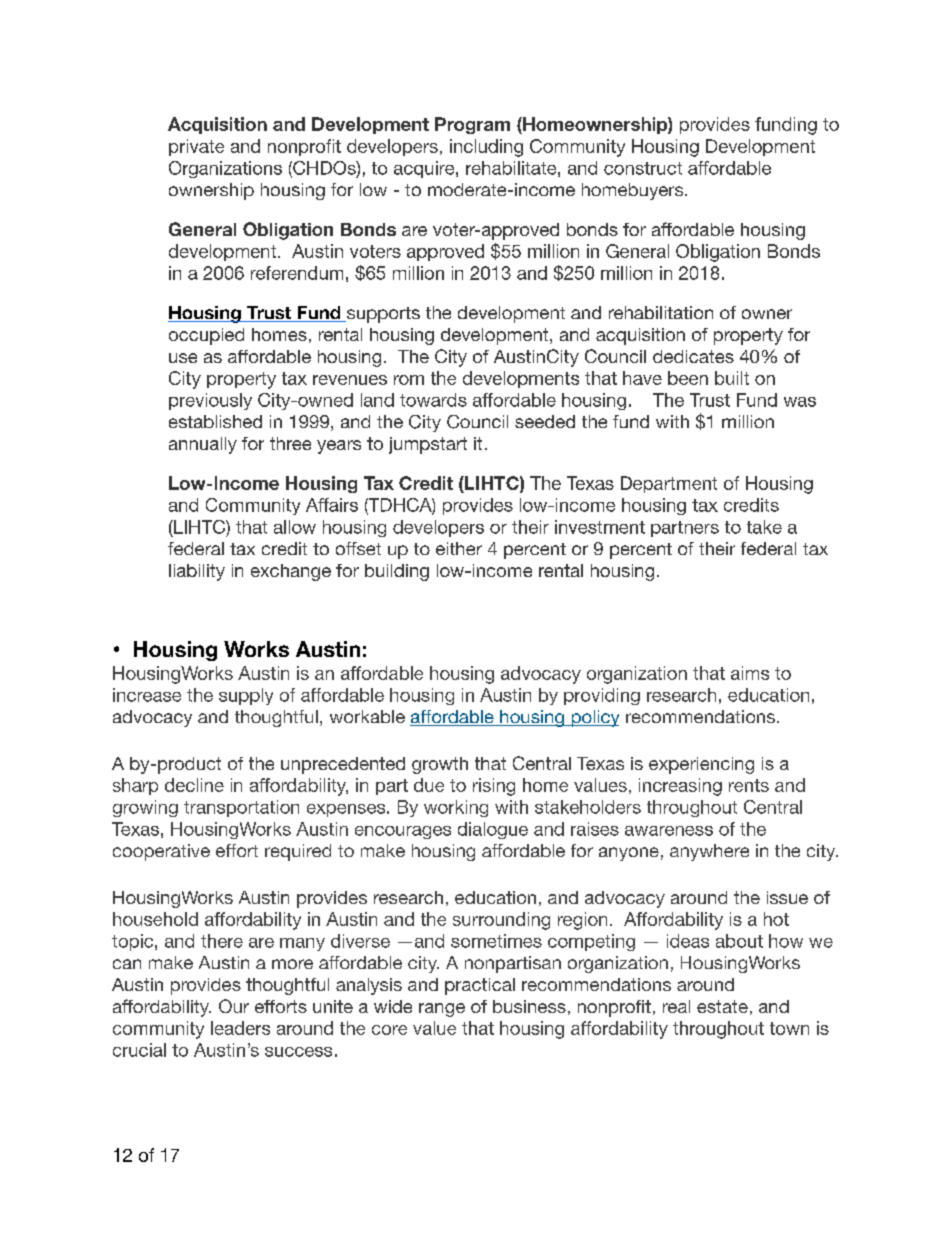 The width and height of the screenshot is (952, 1233). What do you see at coordinates (196, 147) in the screenshot?
I see `private` at bounding box center [196, 147].
